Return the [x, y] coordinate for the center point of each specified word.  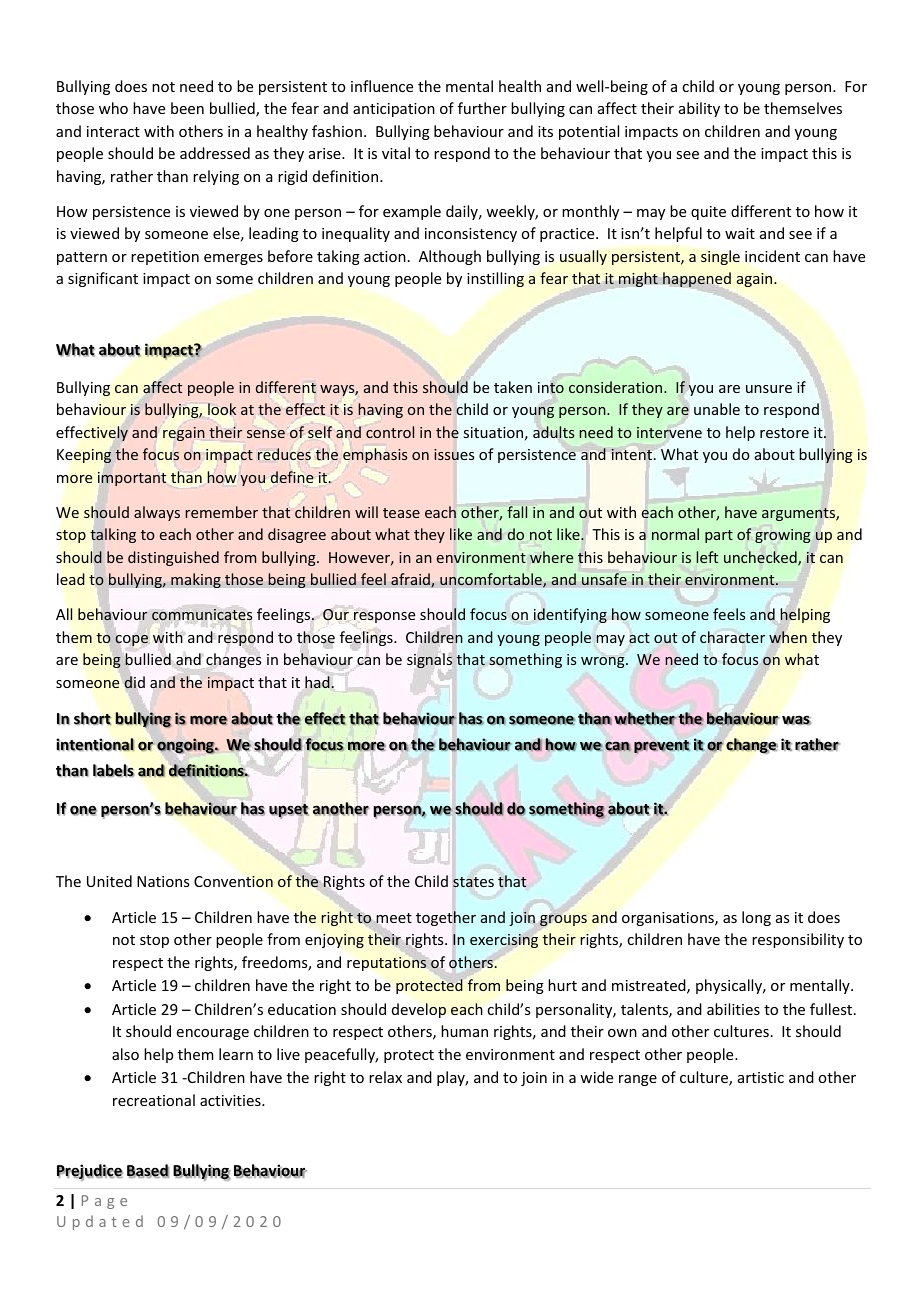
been [187, 108]
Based [148, 1171]
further [482, 108]
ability [699, 109]
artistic [761, 1077]
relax [385, 1077]
